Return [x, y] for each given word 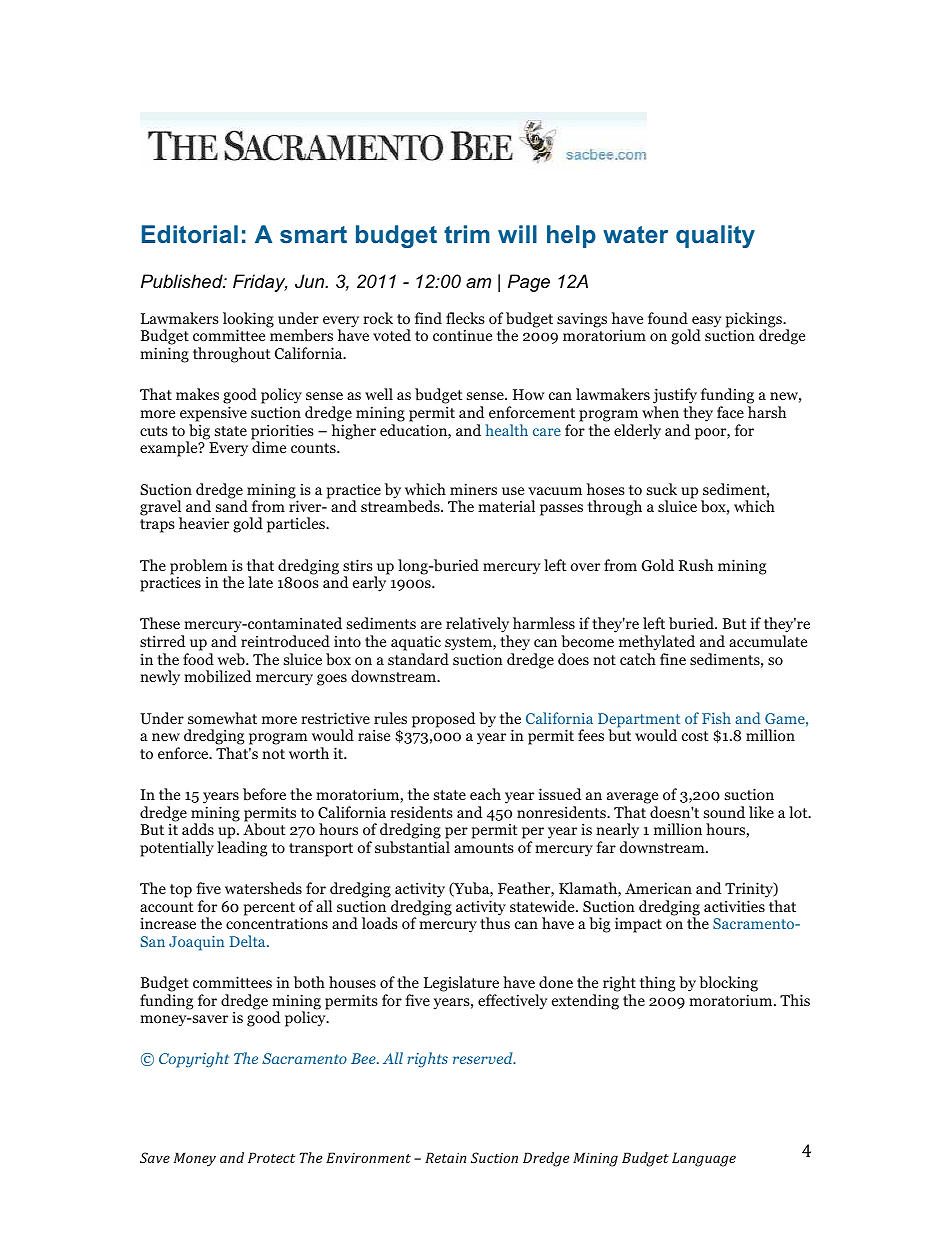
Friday [260, 283]
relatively [477, 626]
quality [715, 236]
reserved [484, 1058]
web [232, 659]
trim [467, 234]
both [309, 982]
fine [673, 659]
